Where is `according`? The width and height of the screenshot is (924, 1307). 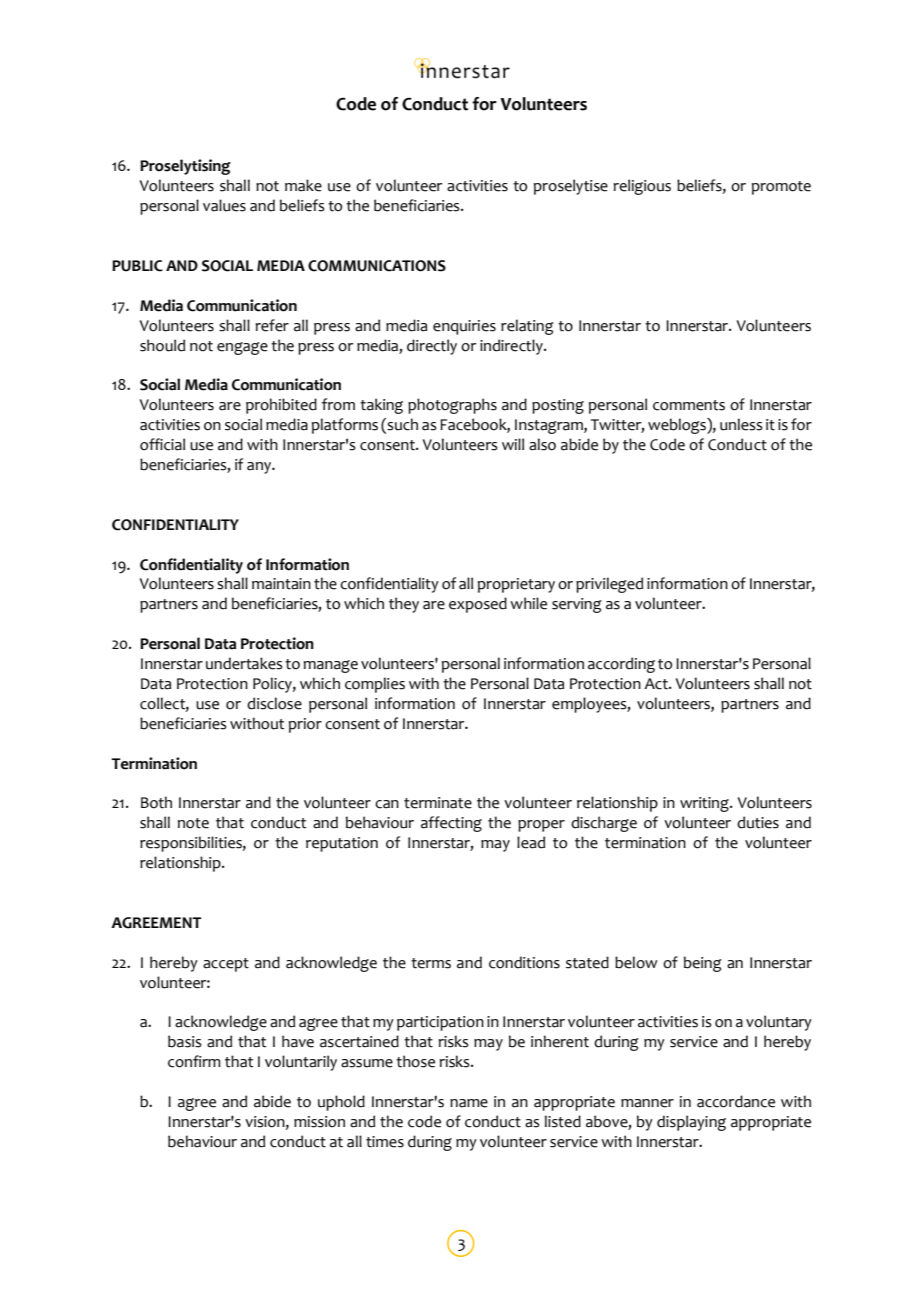
according is located at coordinates (621, 665).
